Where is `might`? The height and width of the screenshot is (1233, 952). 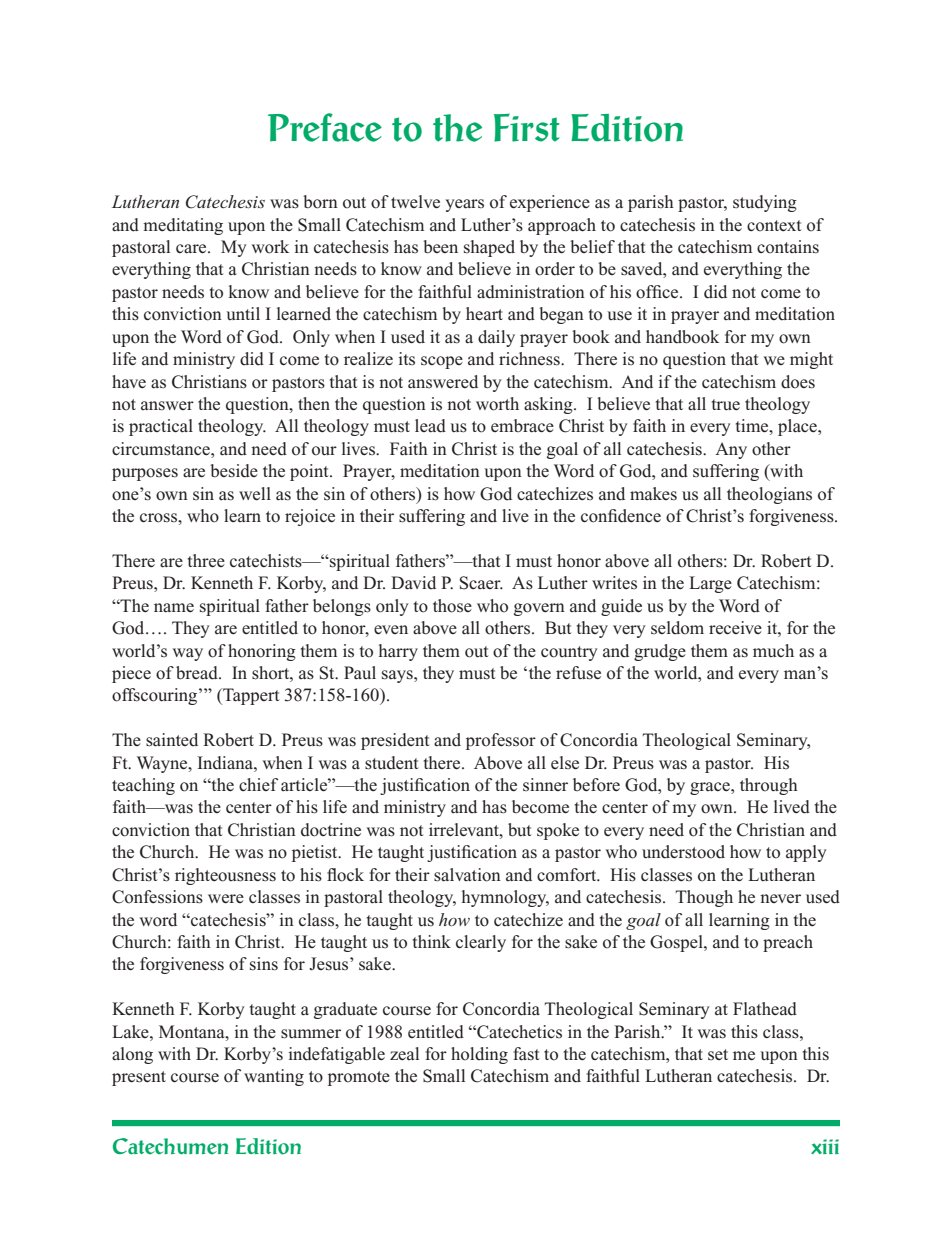
might is located at coordinates (811, 360).
